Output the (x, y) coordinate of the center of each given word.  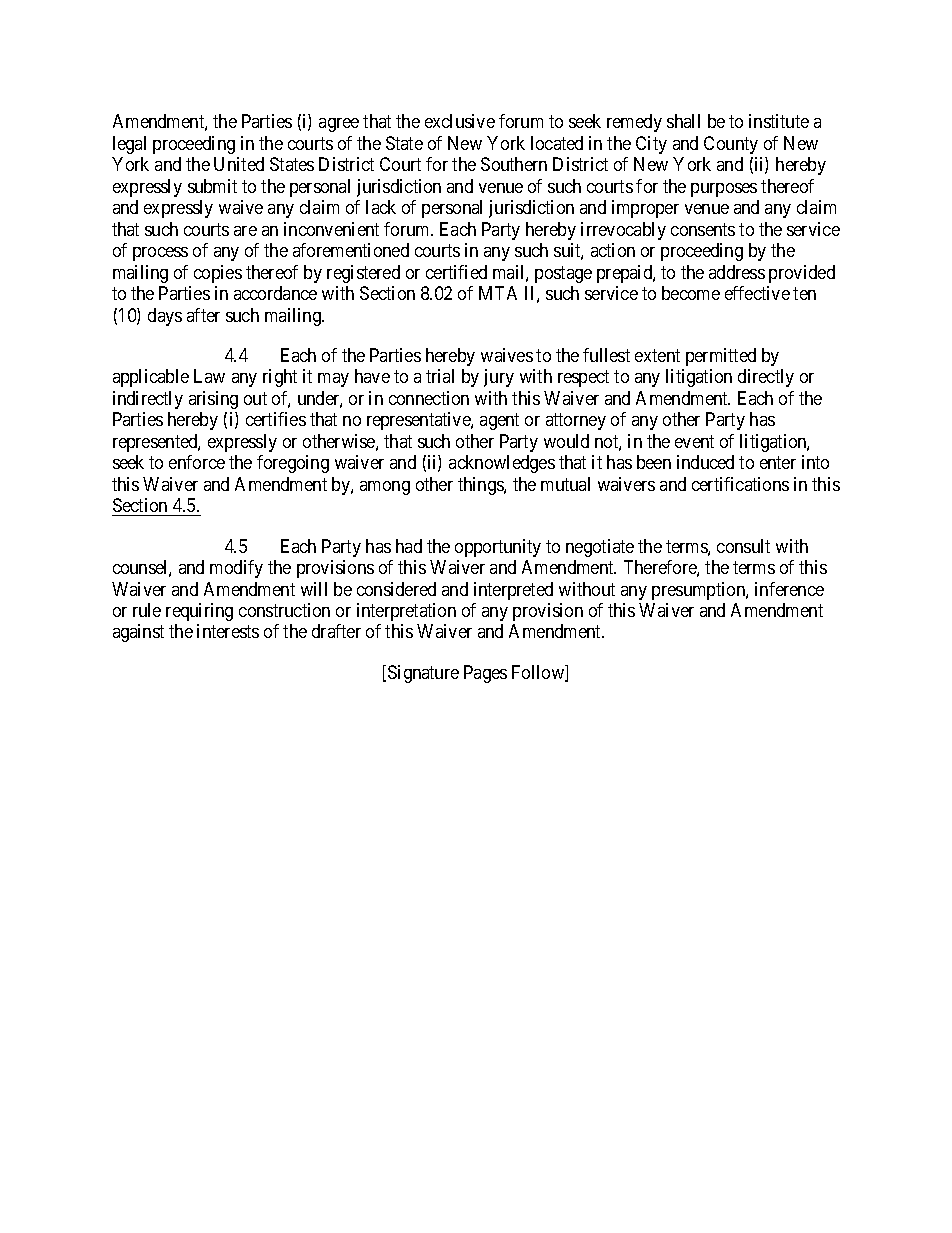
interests (228, 631)
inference (789, 589)
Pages (485, 674)
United (239, 164)
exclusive (460, 121)
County (731, 145)
